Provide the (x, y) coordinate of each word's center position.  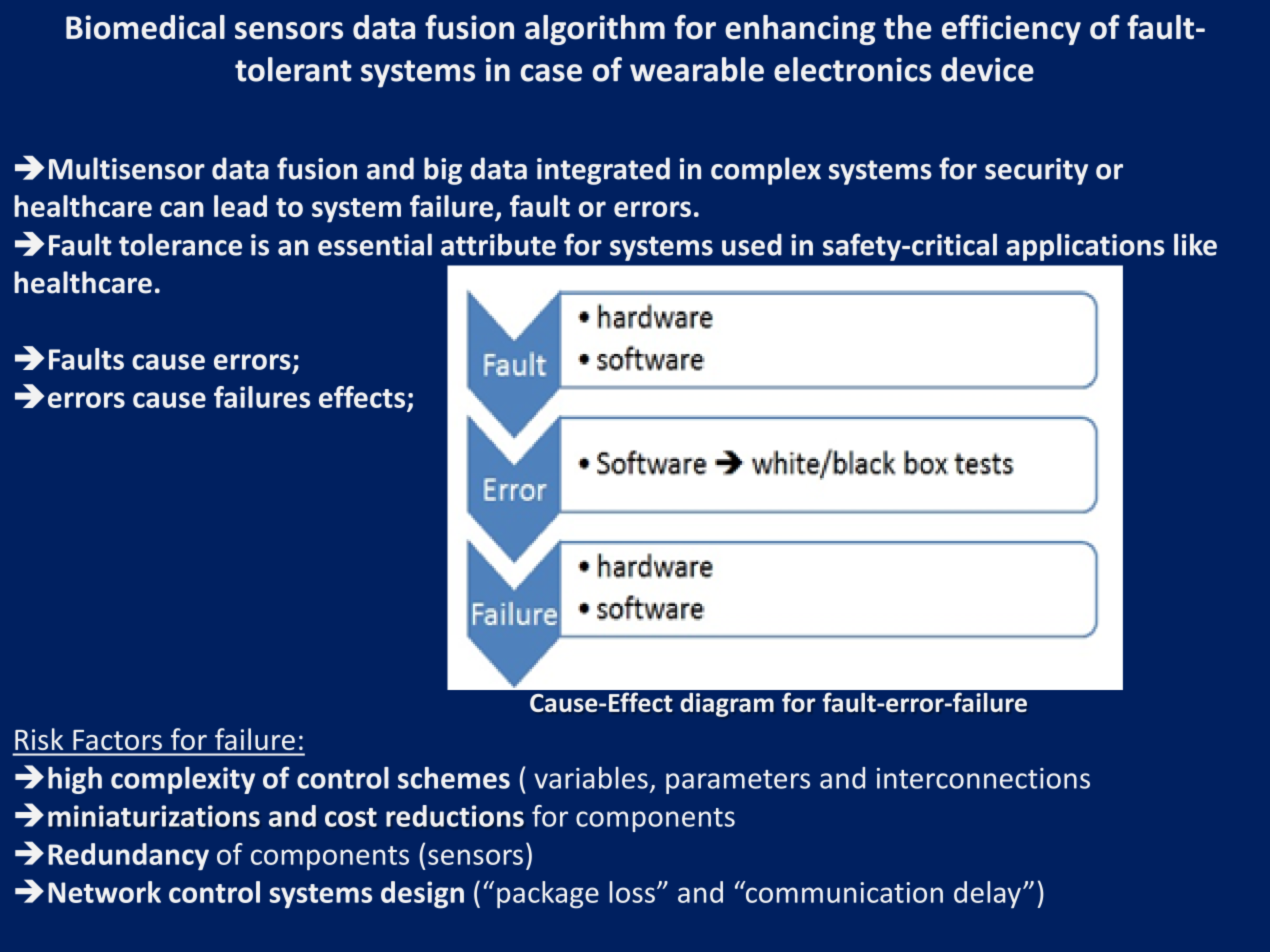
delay (987, 895)
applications (1085, 247)
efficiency (1011, 29)
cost (351, 817)
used (752, 244)
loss (632, 892)
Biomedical (145, 27)
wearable (697, 69)
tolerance (180, 244)
